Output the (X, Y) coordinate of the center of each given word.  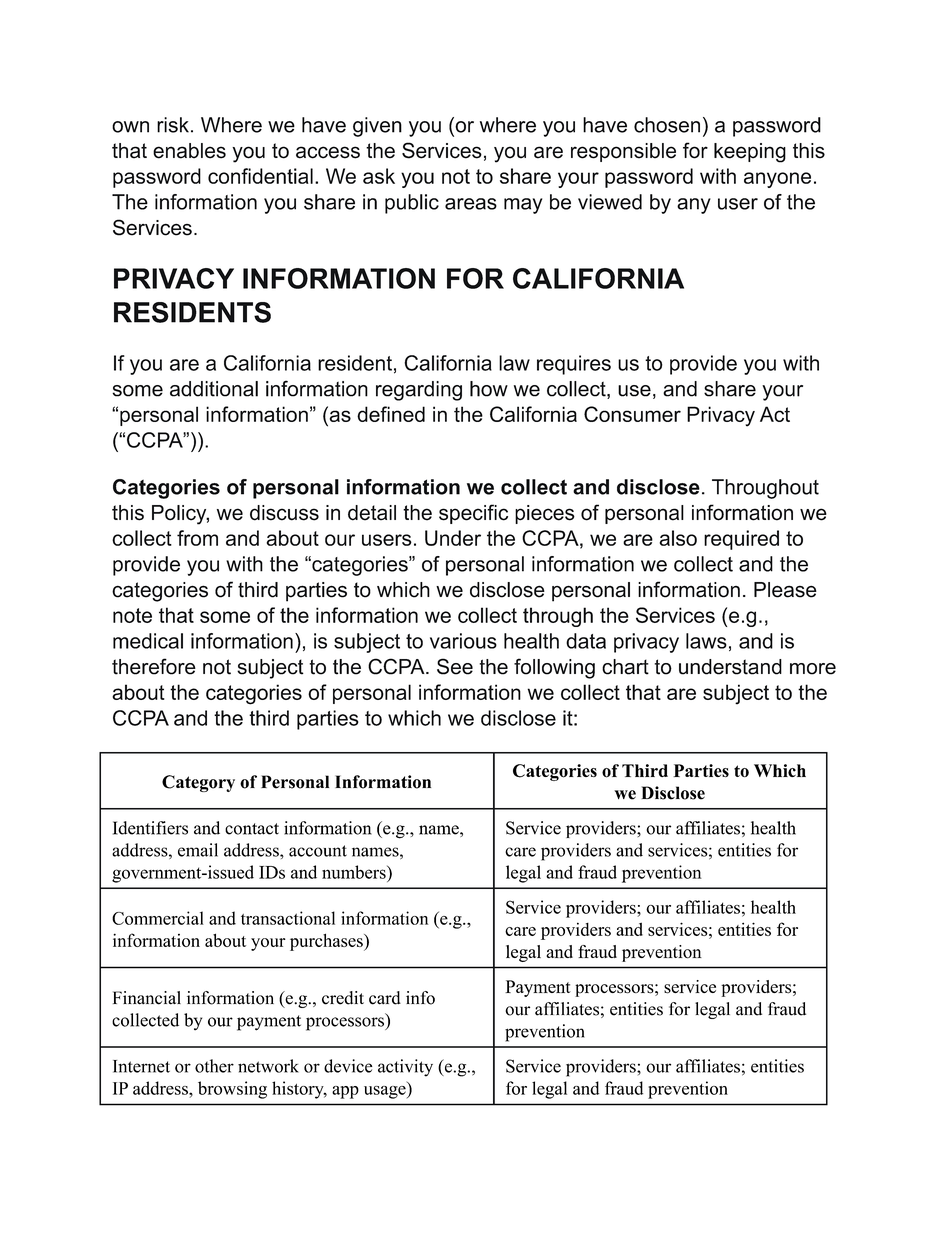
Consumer (632, 414)
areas (471, 204)
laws (706, 641)
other (214, 1066)
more (813, 669)
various (463, 641)
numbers (355, 872)
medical (148, 641)
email (198, 850)
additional (214, 389)
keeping (750, 153)
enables (189, 151)
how (489, 389)
